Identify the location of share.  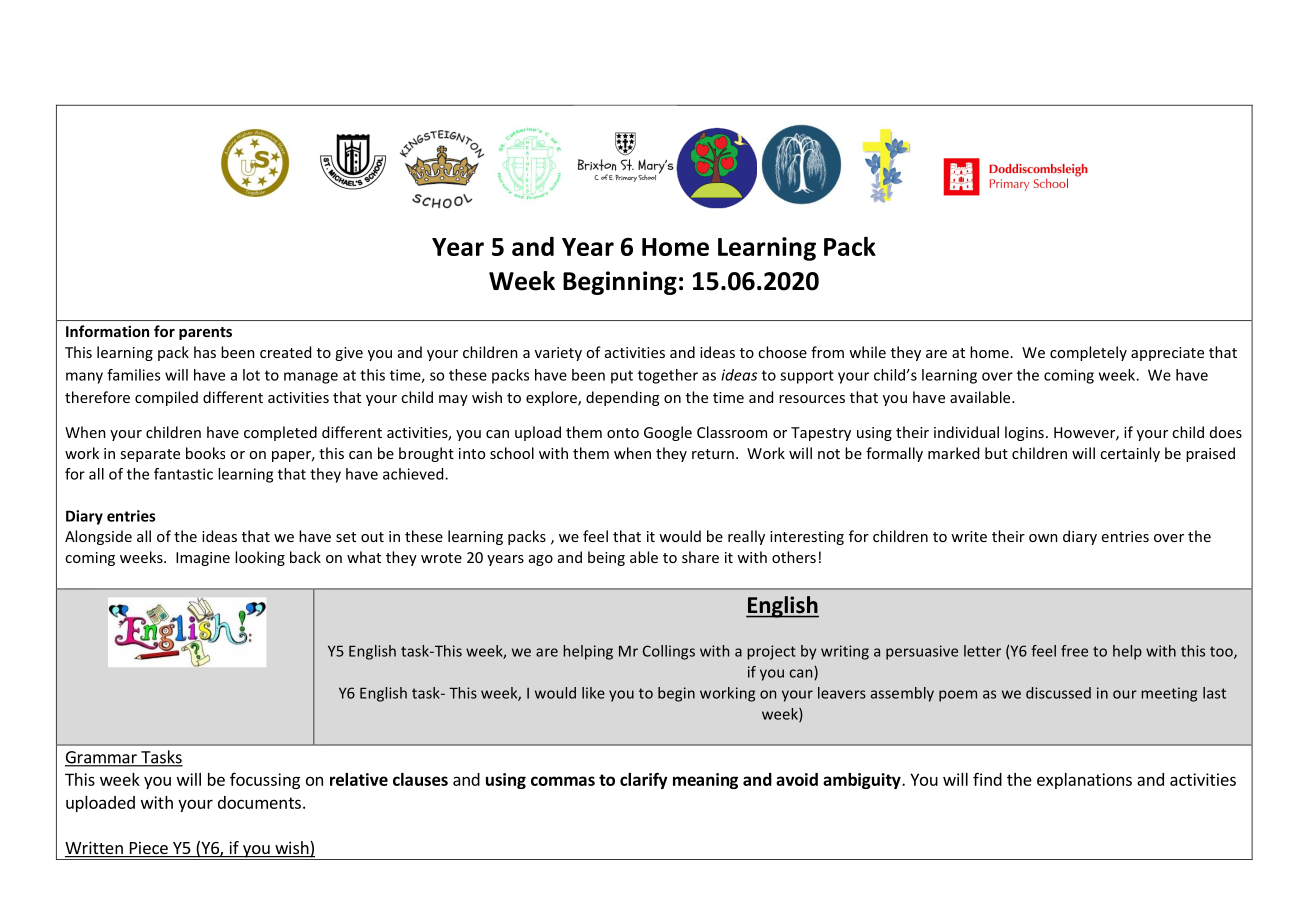
(700, 557).
